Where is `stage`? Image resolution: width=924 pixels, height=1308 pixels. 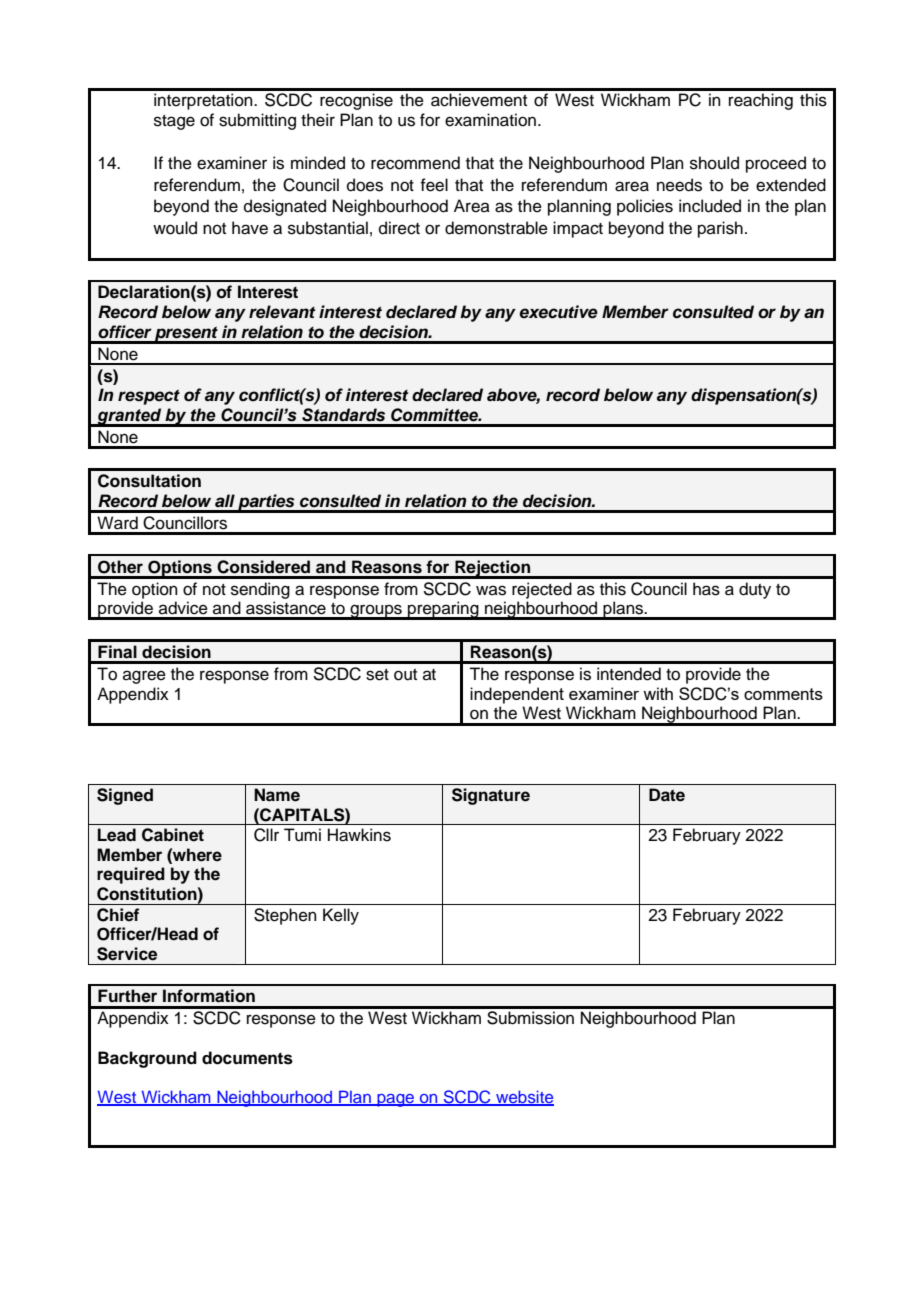 stage is located at coordinates (174, 122).
